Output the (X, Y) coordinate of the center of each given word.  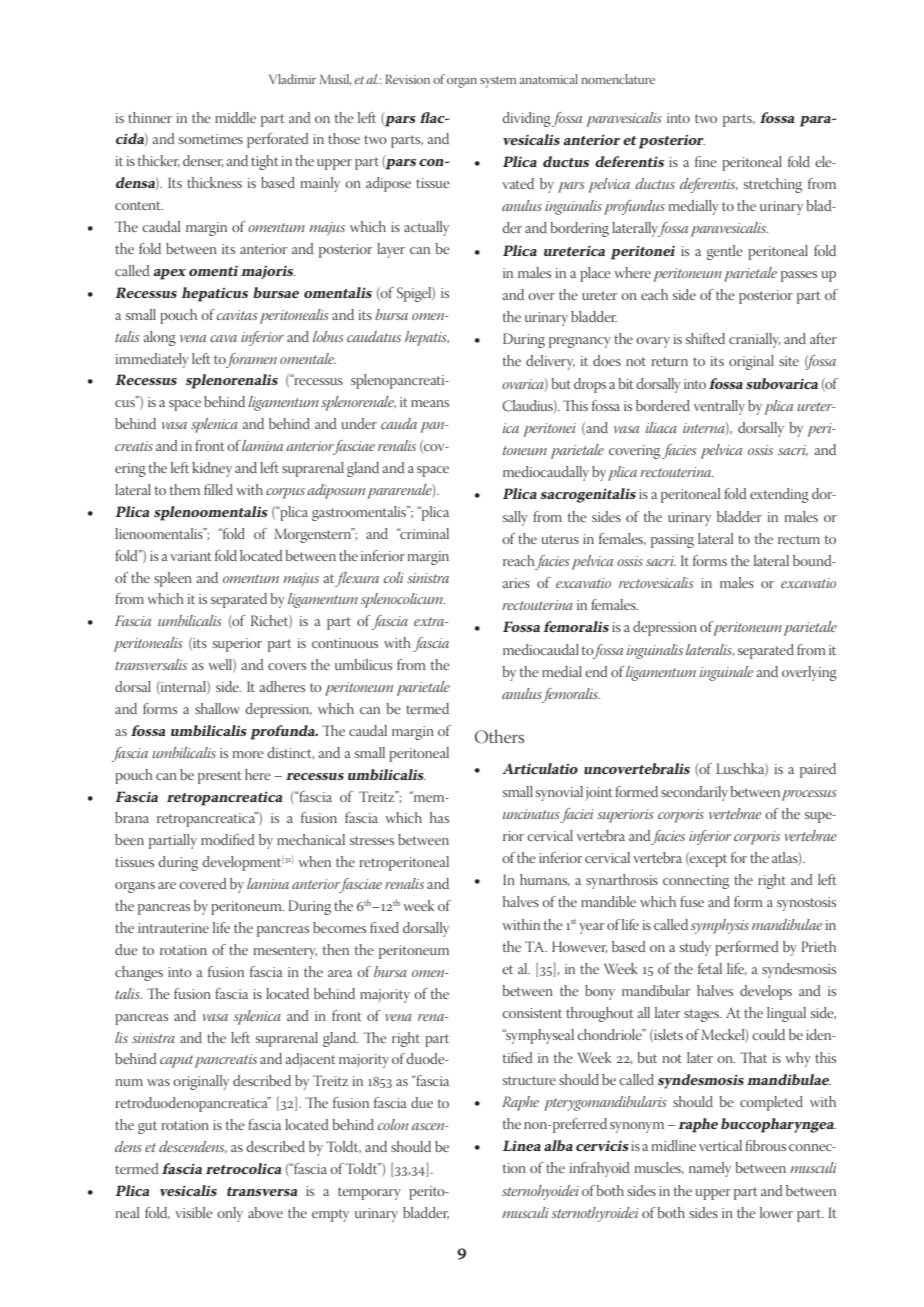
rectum (799, 539)
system (498, 82)
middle (235, 117)
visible (194, 1212)
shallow (217, 708)
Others (499, 736)
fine (706, 161)
